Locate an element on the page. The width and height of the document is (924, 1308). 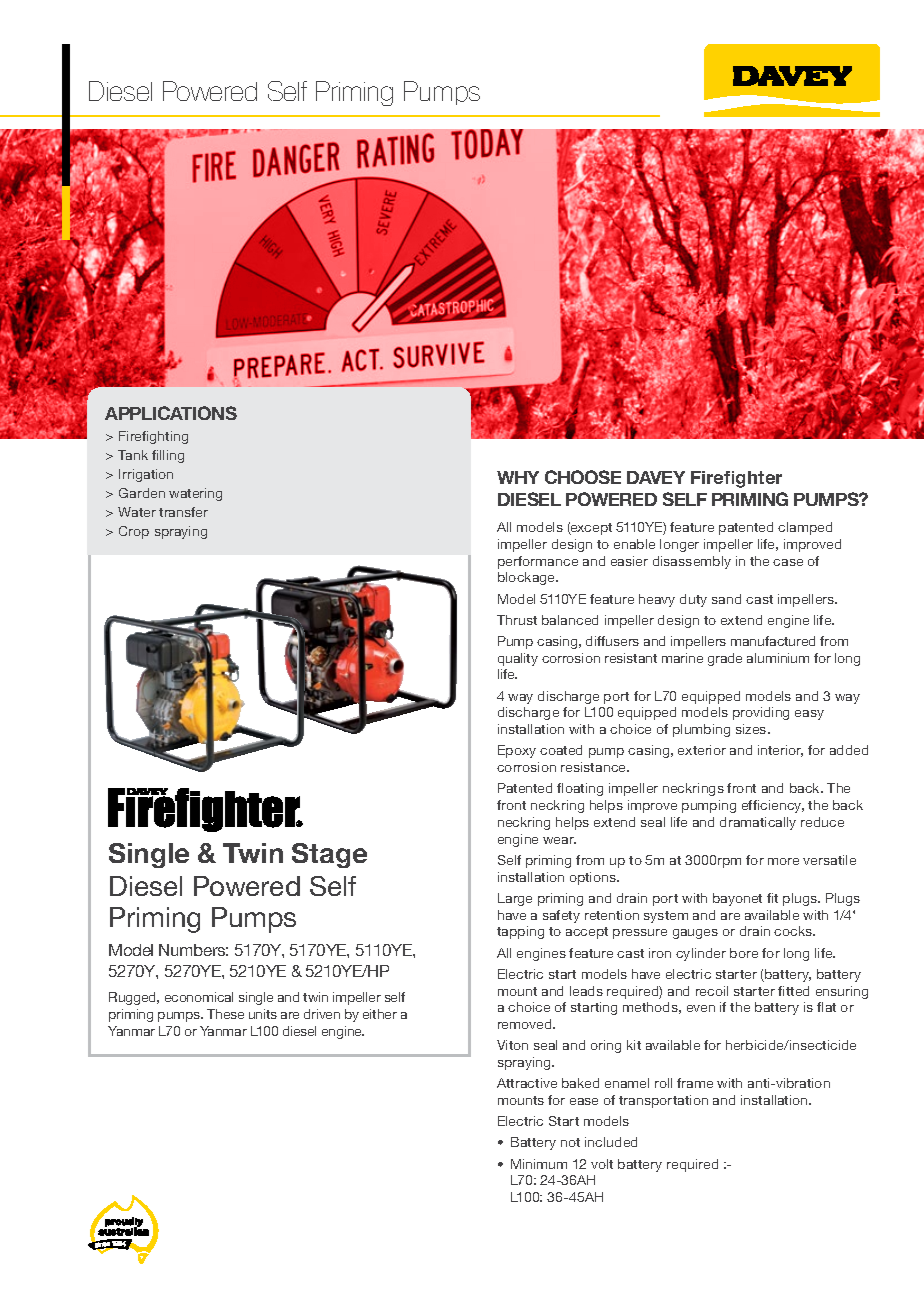
Firefighter is located at coordinates (736, 479).
